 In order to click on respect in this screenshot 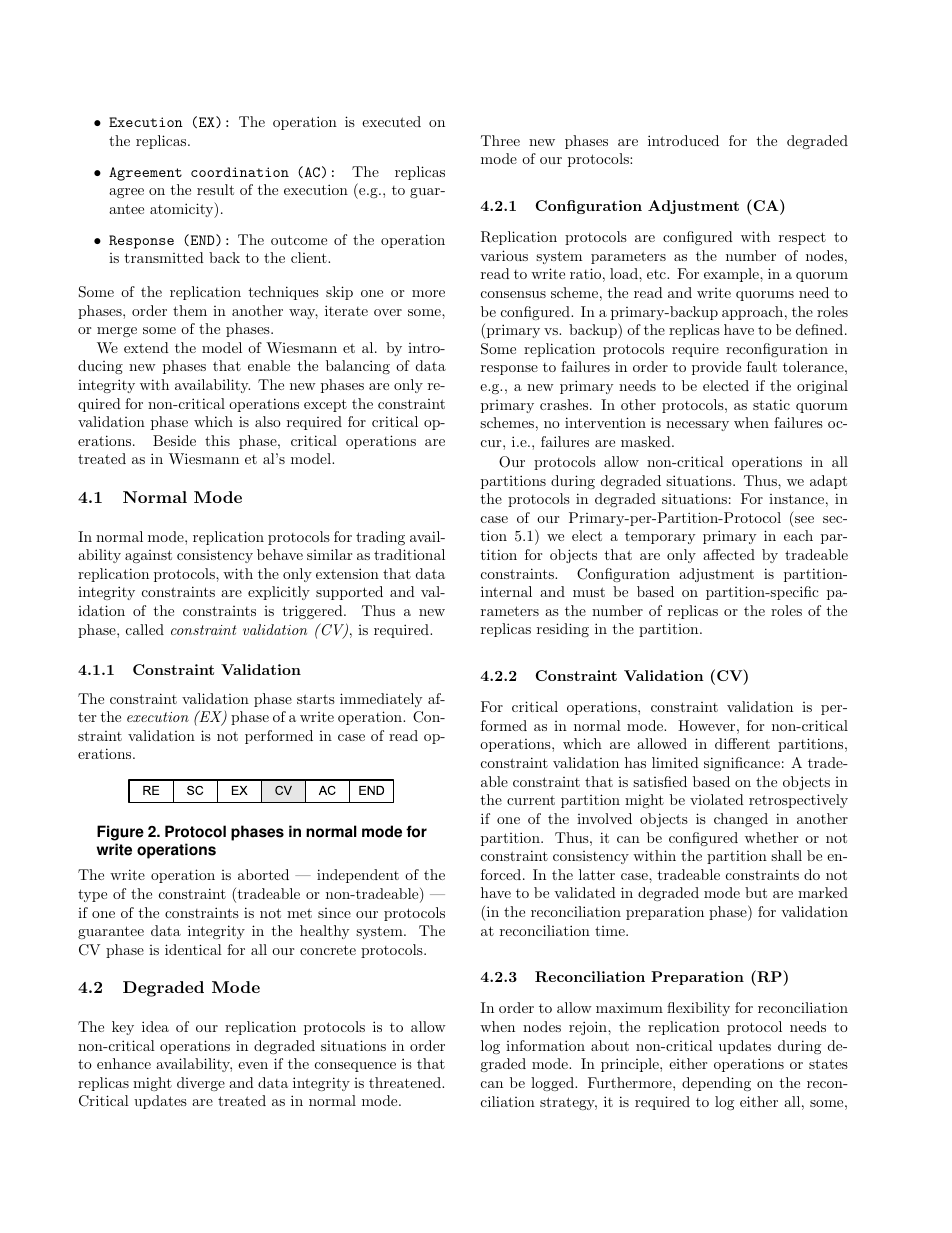, I will do `click(802, 238)`.
